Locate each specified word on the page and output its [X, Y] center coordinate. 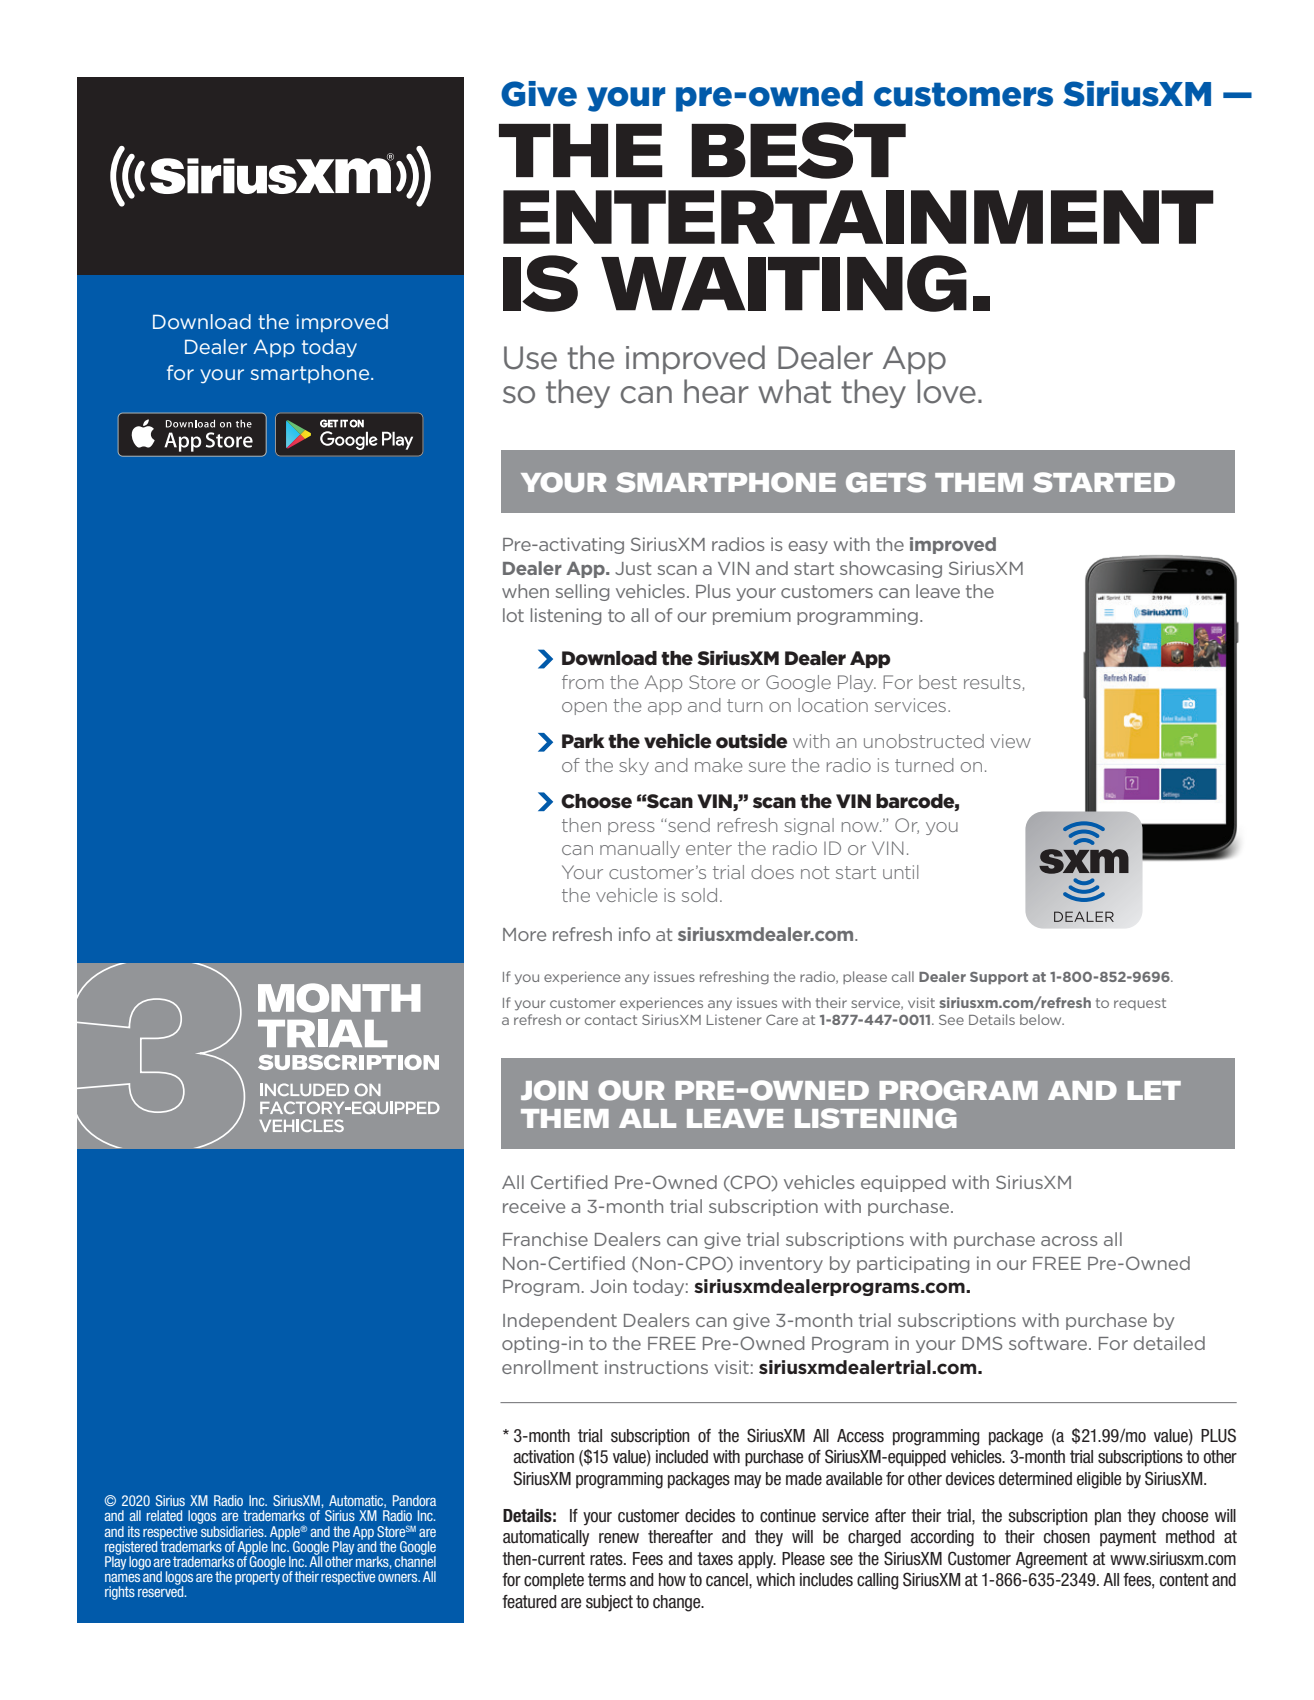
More [524, 934]
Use [530, 358]
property [257, 1577]
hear [716, 391]
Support [999, 978]
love [946, 391]
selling [582, 592]
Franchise [545, 1239]
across [1069, 1241]
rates [607, 1559]
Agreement [1052, 1560]
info [634, 934]
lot [513, 615]
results [993, 683]
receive [534, 1206]
